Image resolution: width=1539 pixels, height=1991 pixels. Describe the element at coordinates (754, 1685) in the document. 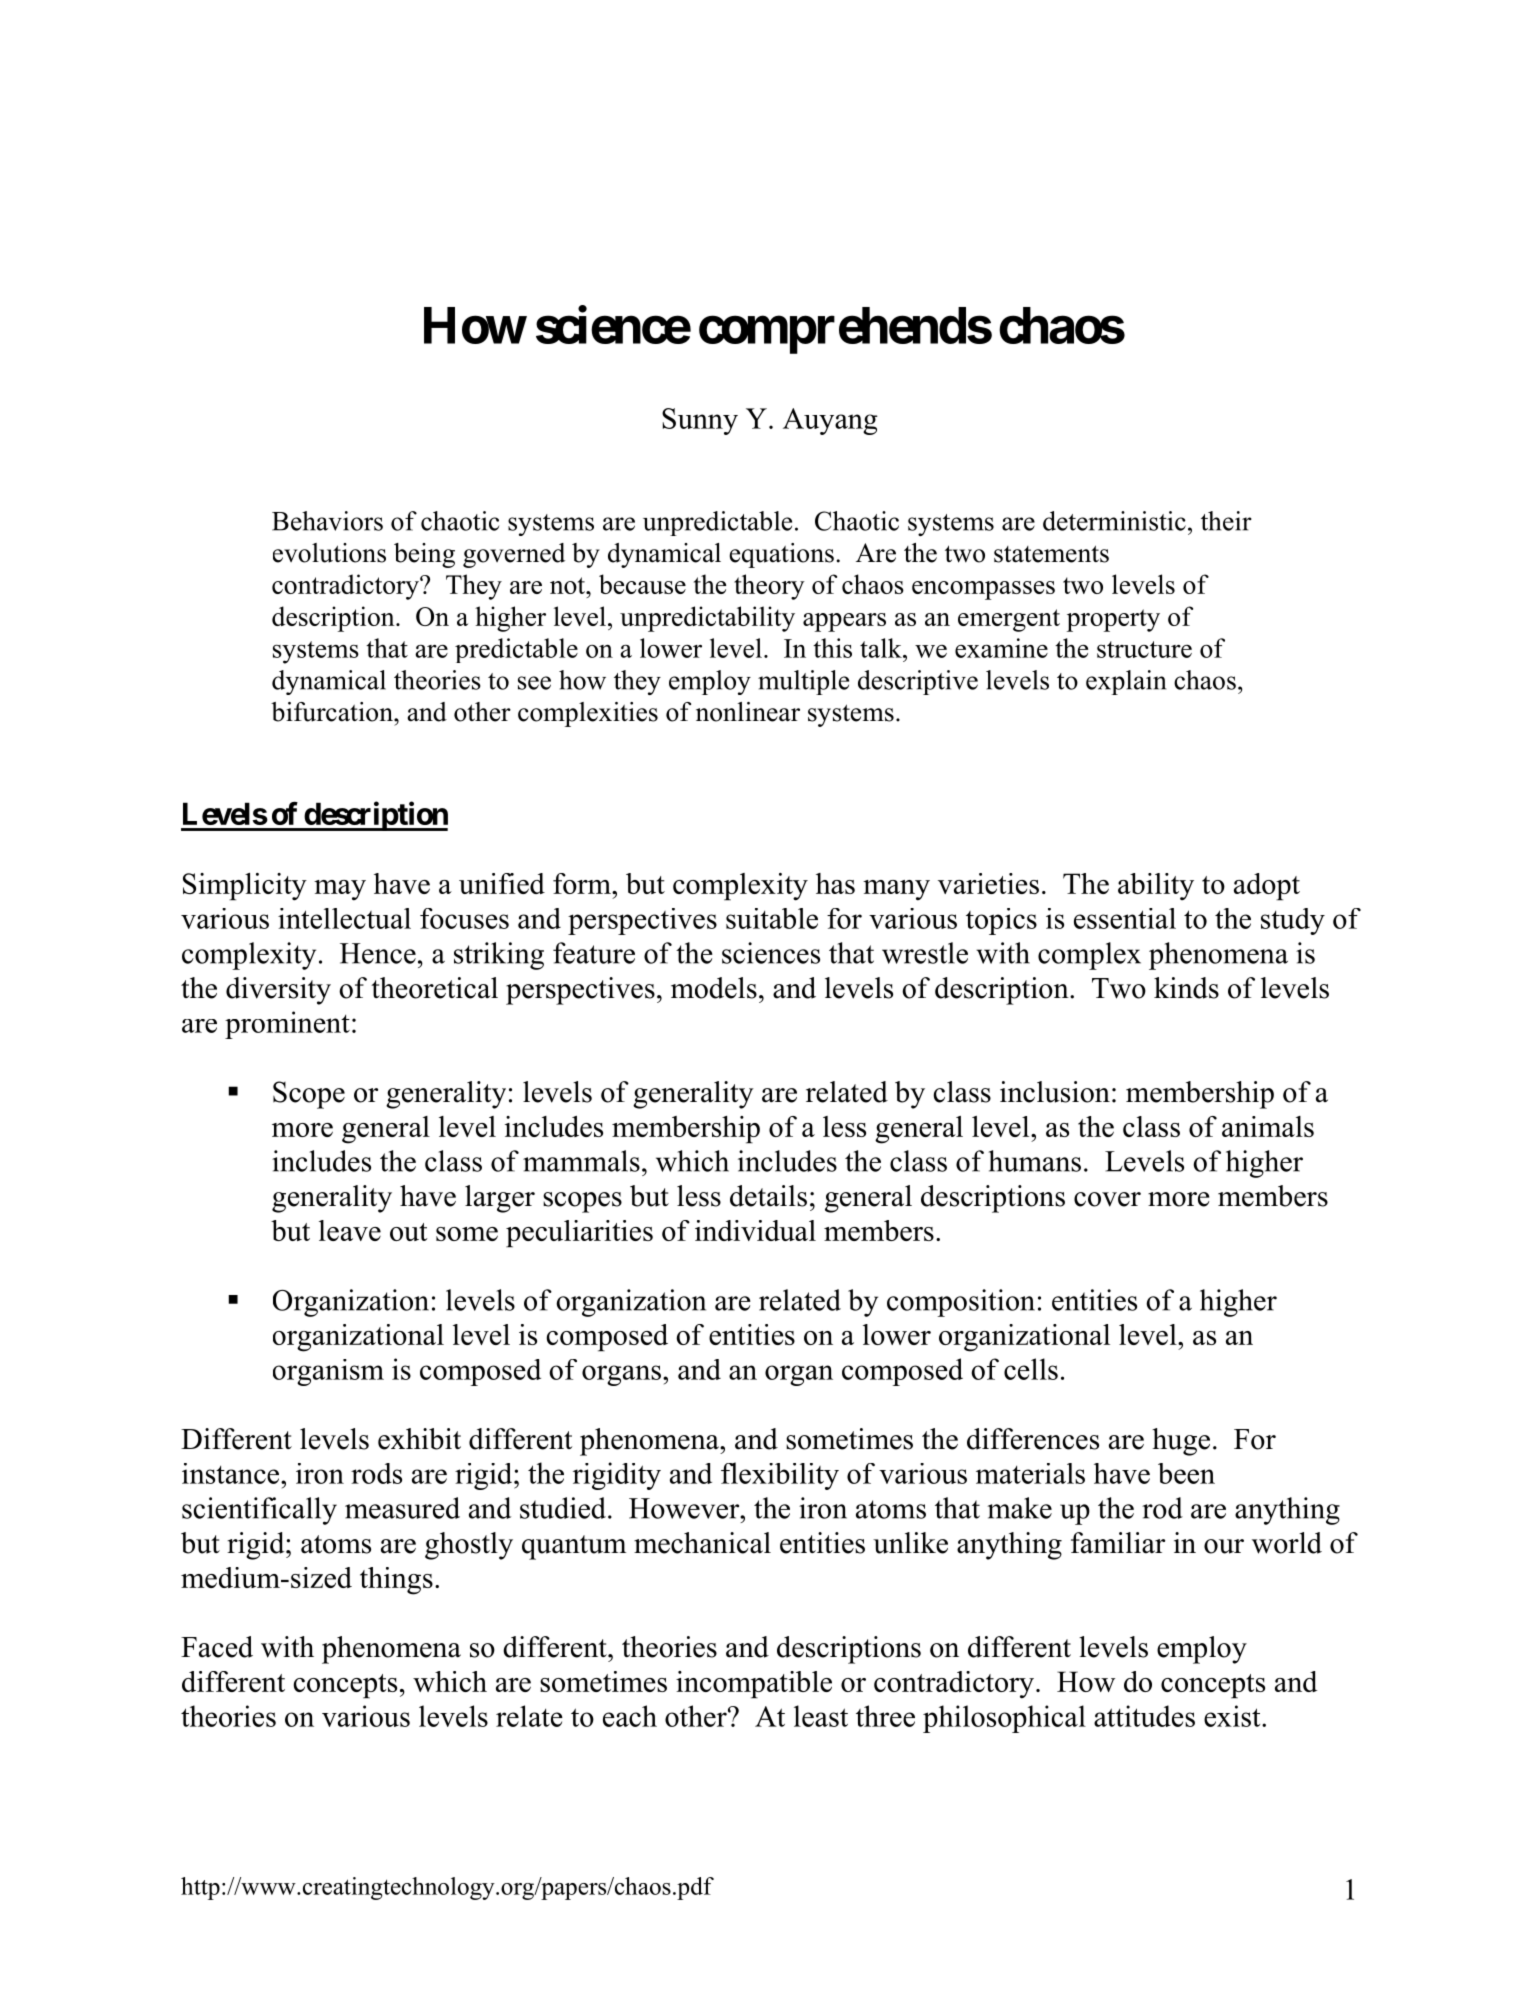

I see `incompatible` at that location.
